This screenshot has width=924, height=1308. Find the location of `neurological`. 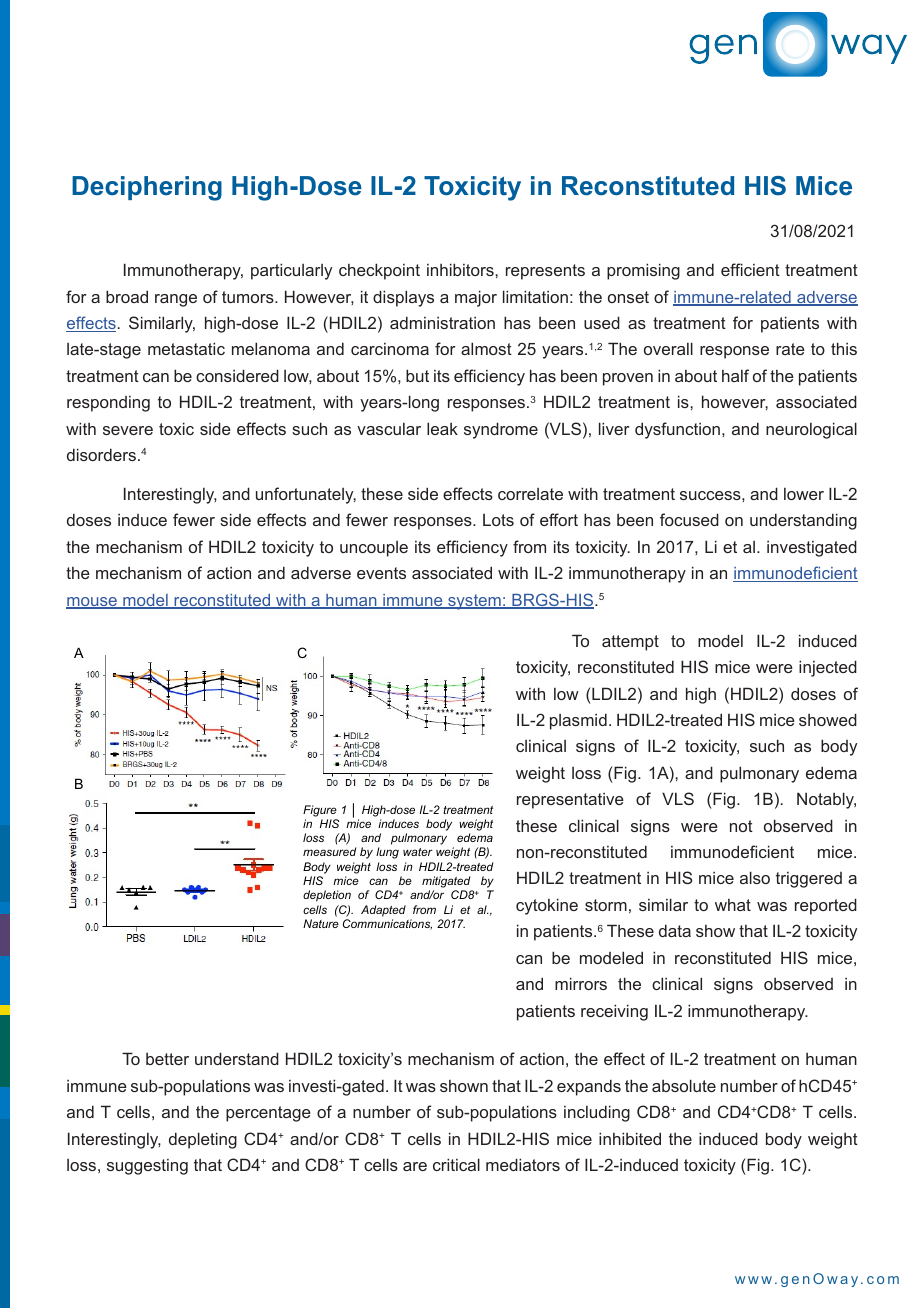

neurological is located at coordinates (811, 430).
